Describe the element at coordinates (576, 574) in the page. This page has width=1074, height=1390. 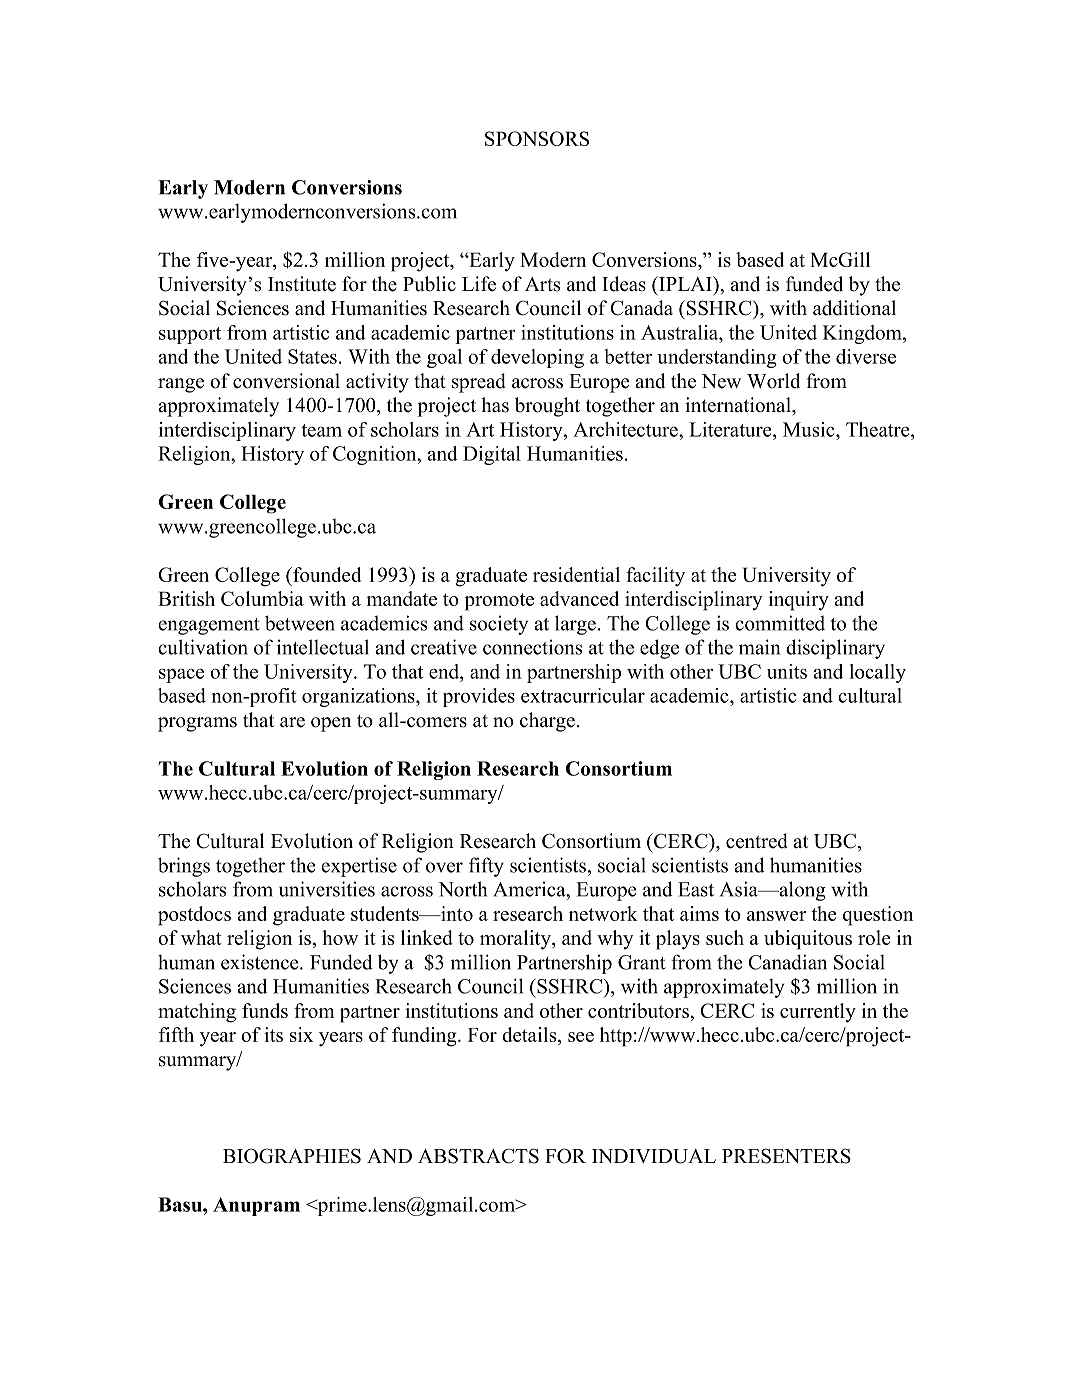
I see `residential` at that location.
